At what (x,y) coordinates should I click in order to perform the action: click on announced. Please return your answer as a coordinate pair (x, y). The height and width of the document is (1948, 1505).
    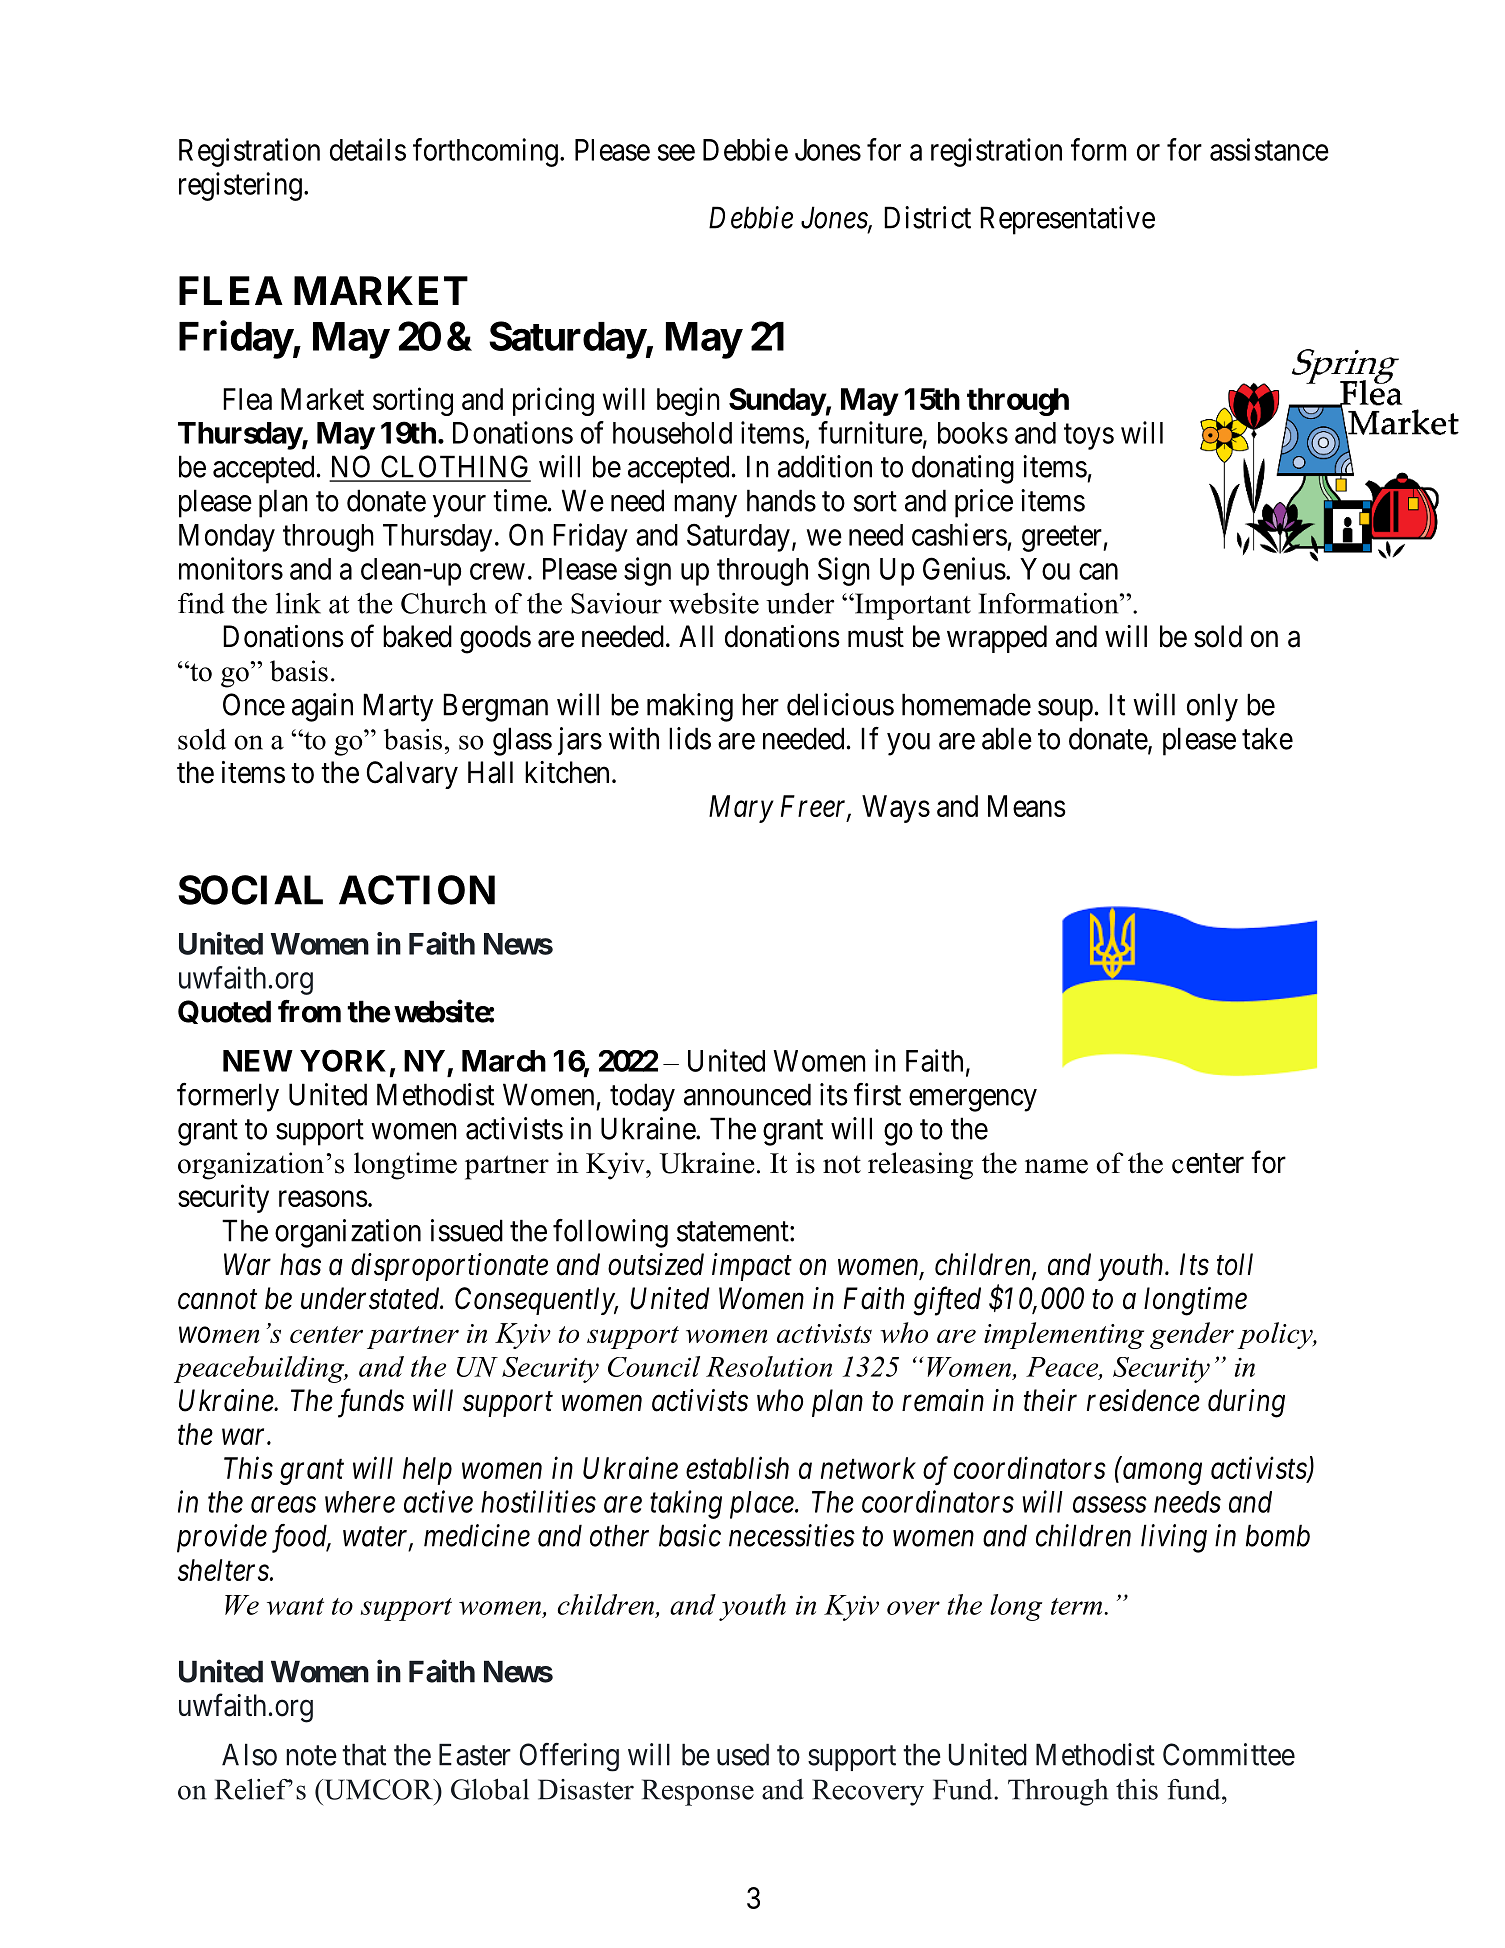
    Looking at the image, I should click on (747, 1094).
